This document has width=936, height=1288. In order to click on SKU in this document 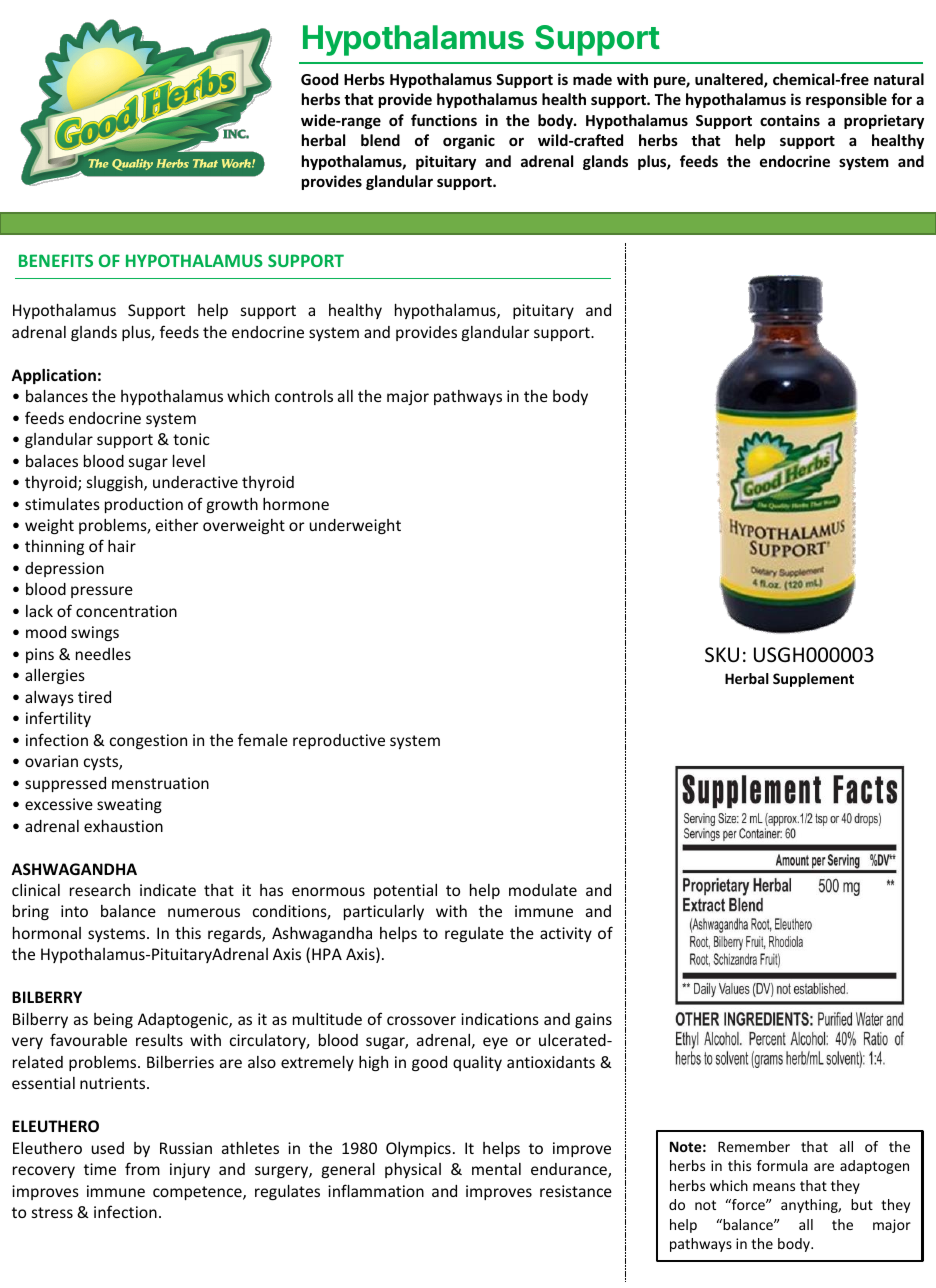, I will do `click(722, 655)`.
